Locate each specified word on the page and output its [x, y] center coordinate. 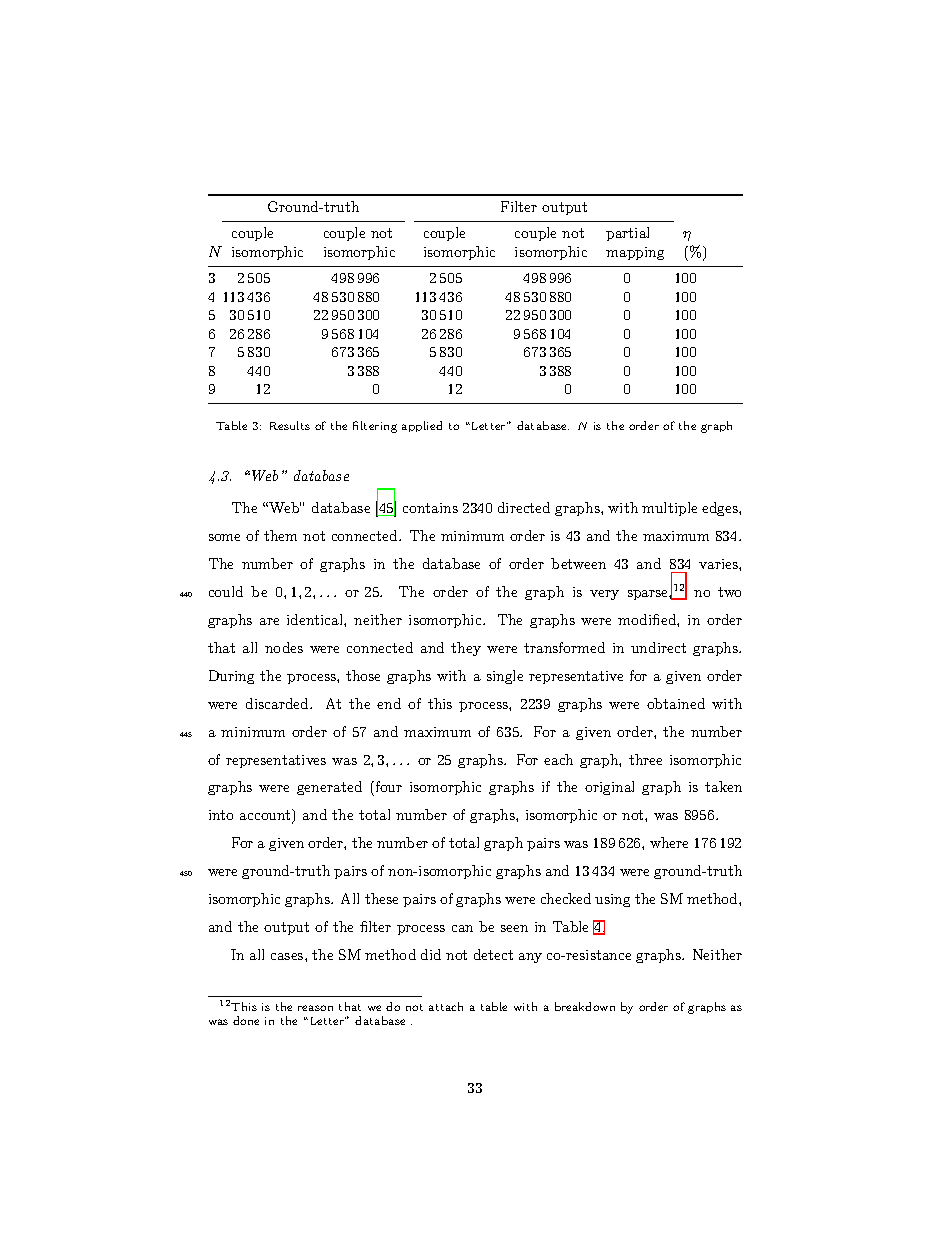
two [729, 592]
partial [627, 234]
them [280, 535]
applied [422, 426]
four [387, 788]
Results [290, 425]
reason [315, 1008]
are [269, 621]
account [266, 816]
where [669, 842]
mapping [635, 253]
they [466, 649]
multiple [669, 509]
